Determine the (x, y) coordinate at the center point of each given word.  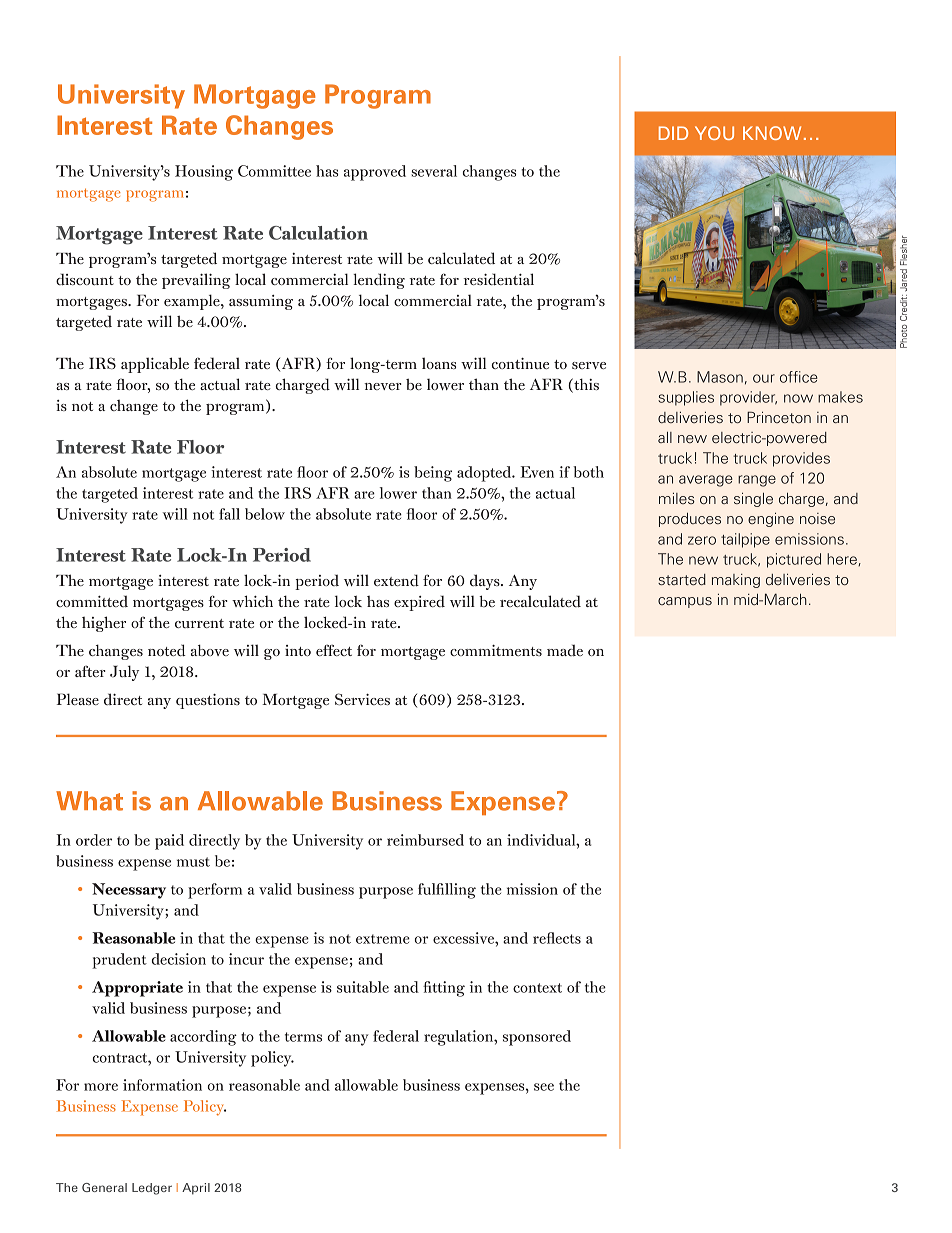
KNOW (772, 133)
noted (167, 650)
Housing (204, 173)
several (434, 171)
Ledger (152, 1189)
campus (685, 602)
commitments (496, 650)
